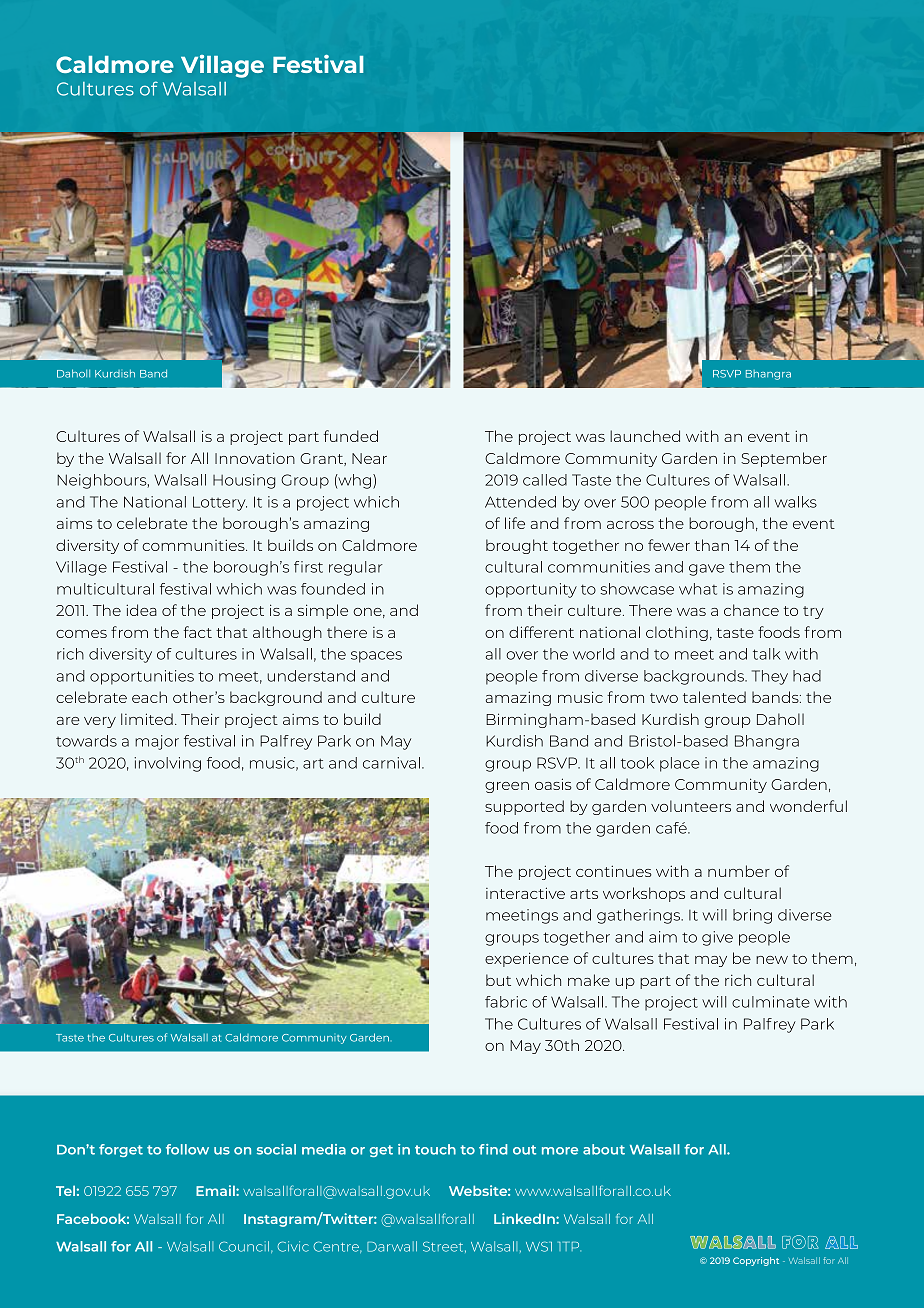  What do you see at coordinates (369, 458) in the screenshot?
I see `Near` at bounding box center [369, 458].
